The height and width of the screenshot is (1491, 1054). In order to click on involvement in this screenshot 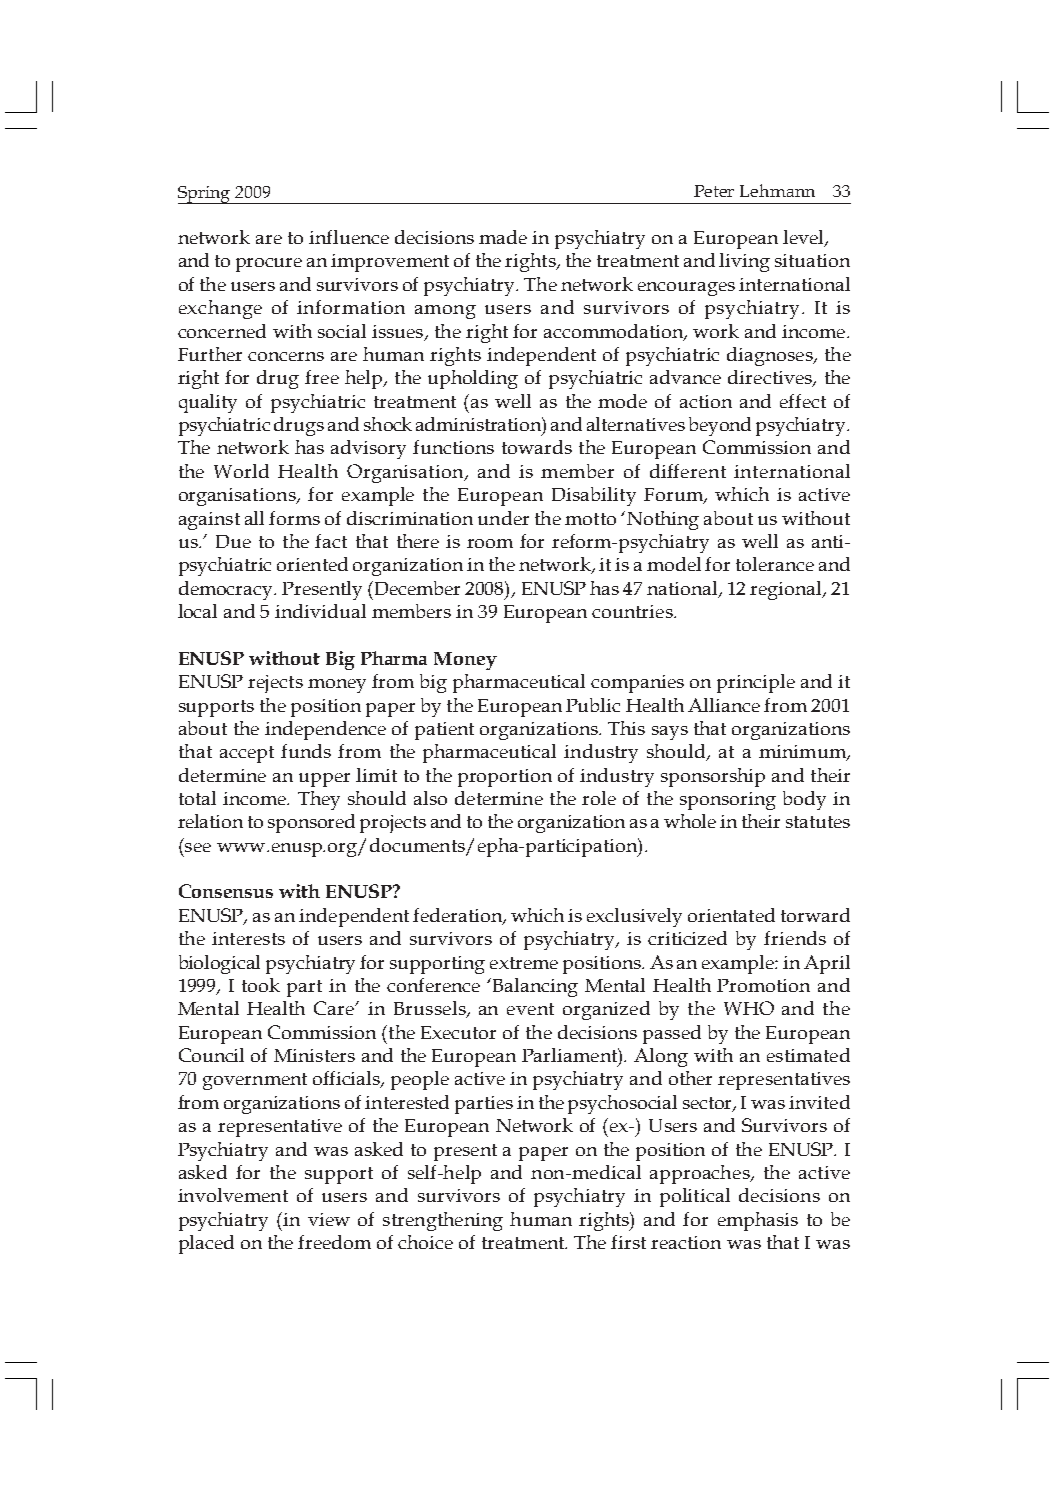, I will do `click(233, 1195)`.
